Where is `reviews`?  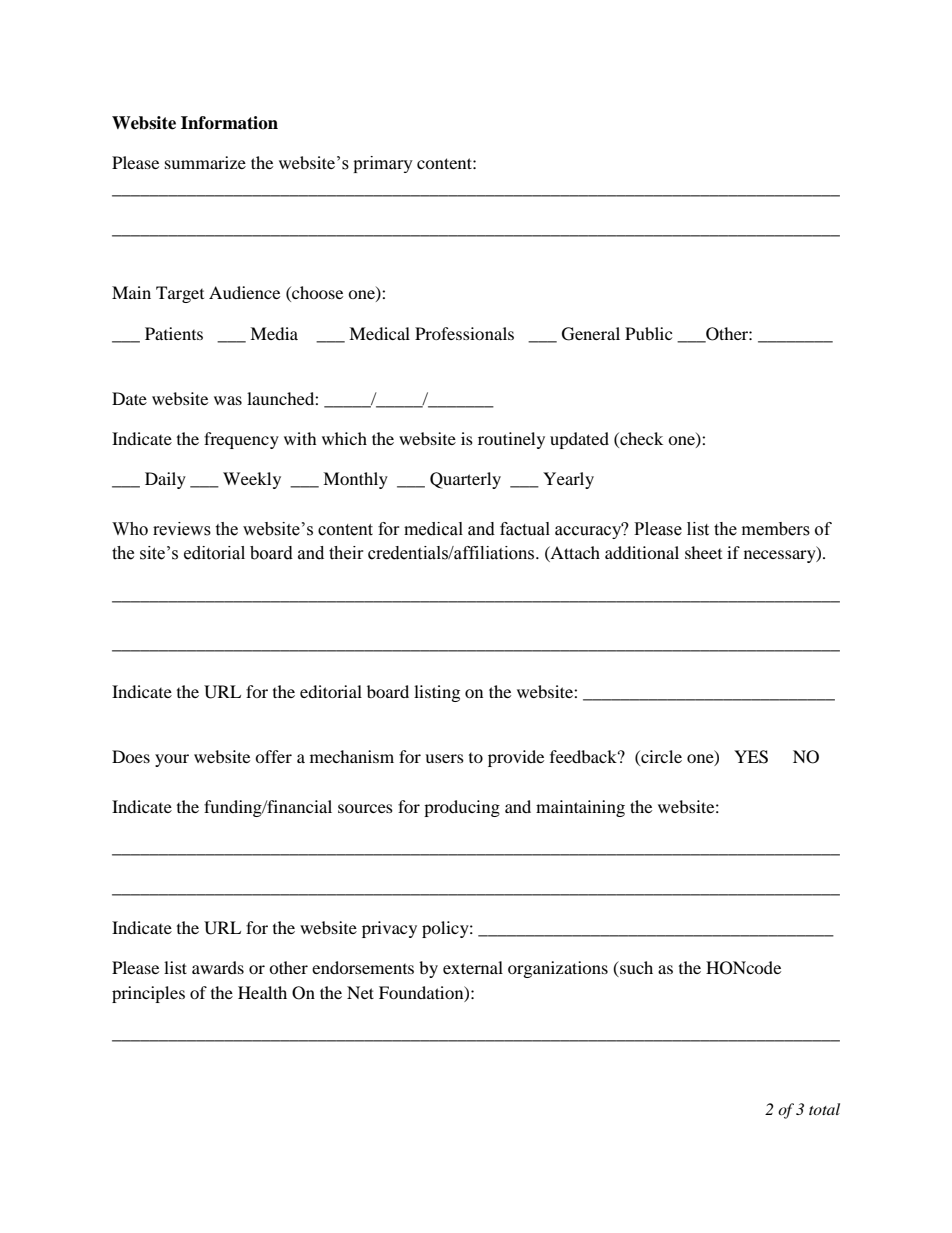 reviews is located at coordinates (182, 529).
